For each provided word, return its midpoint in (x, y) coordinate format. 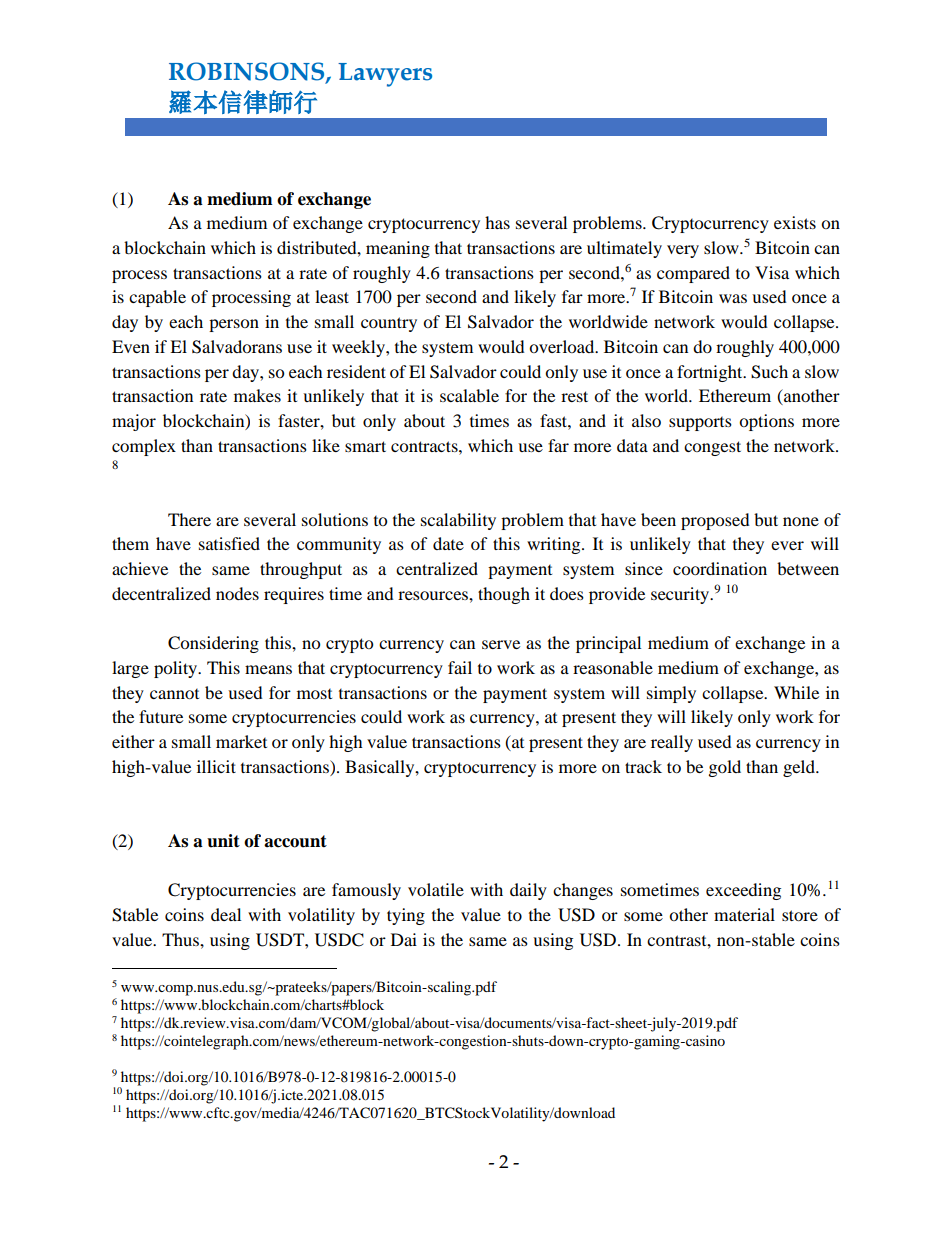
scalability (458, 521)
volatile (436, 889)
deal (226, 914)
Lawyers (385, 75)
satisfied (229, 543)
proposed (715, 521)
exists (795, 222)
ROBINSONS (248, 72)
